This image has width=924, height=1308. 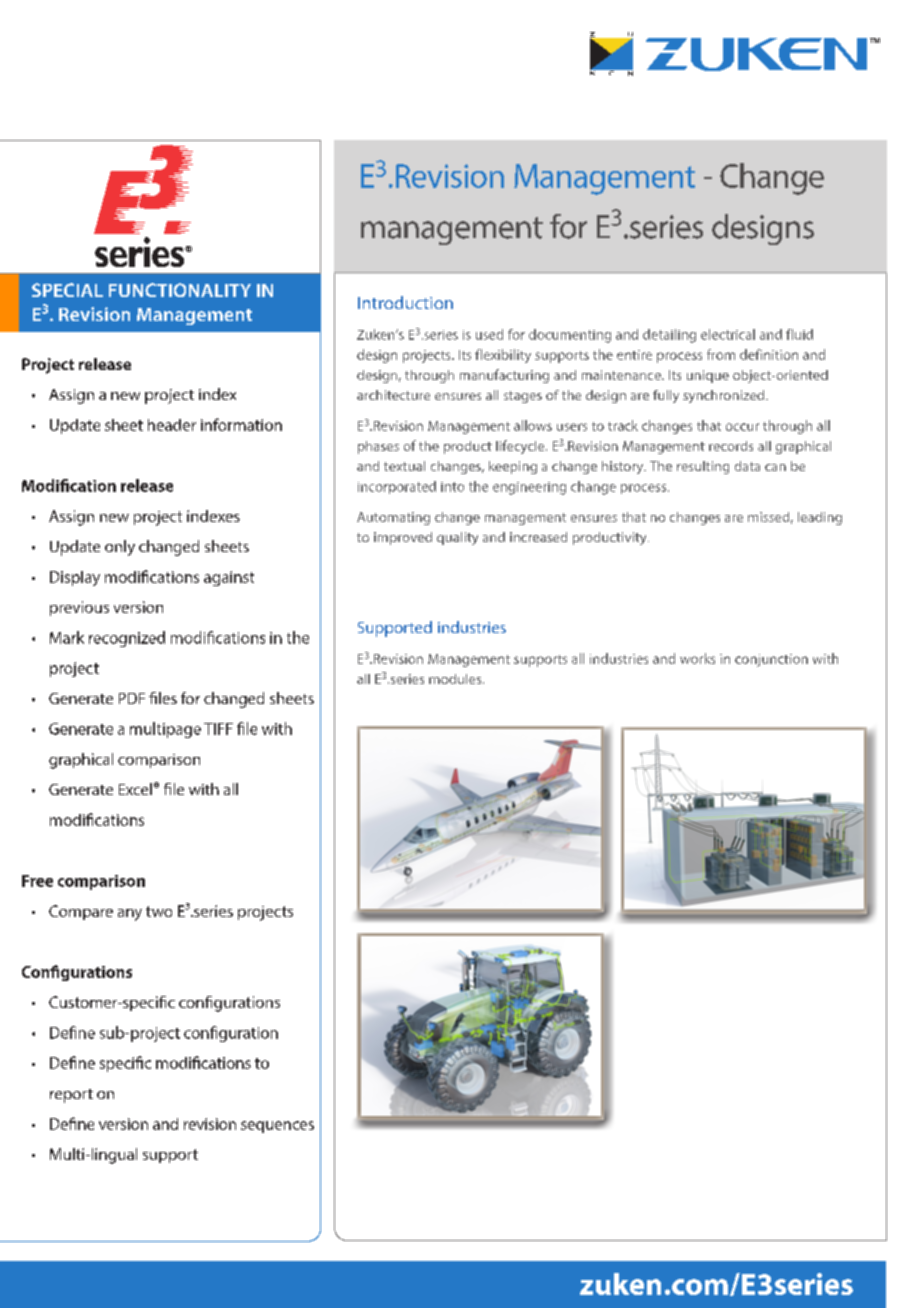 I want to click on modules, so click(x=456, y=679).
